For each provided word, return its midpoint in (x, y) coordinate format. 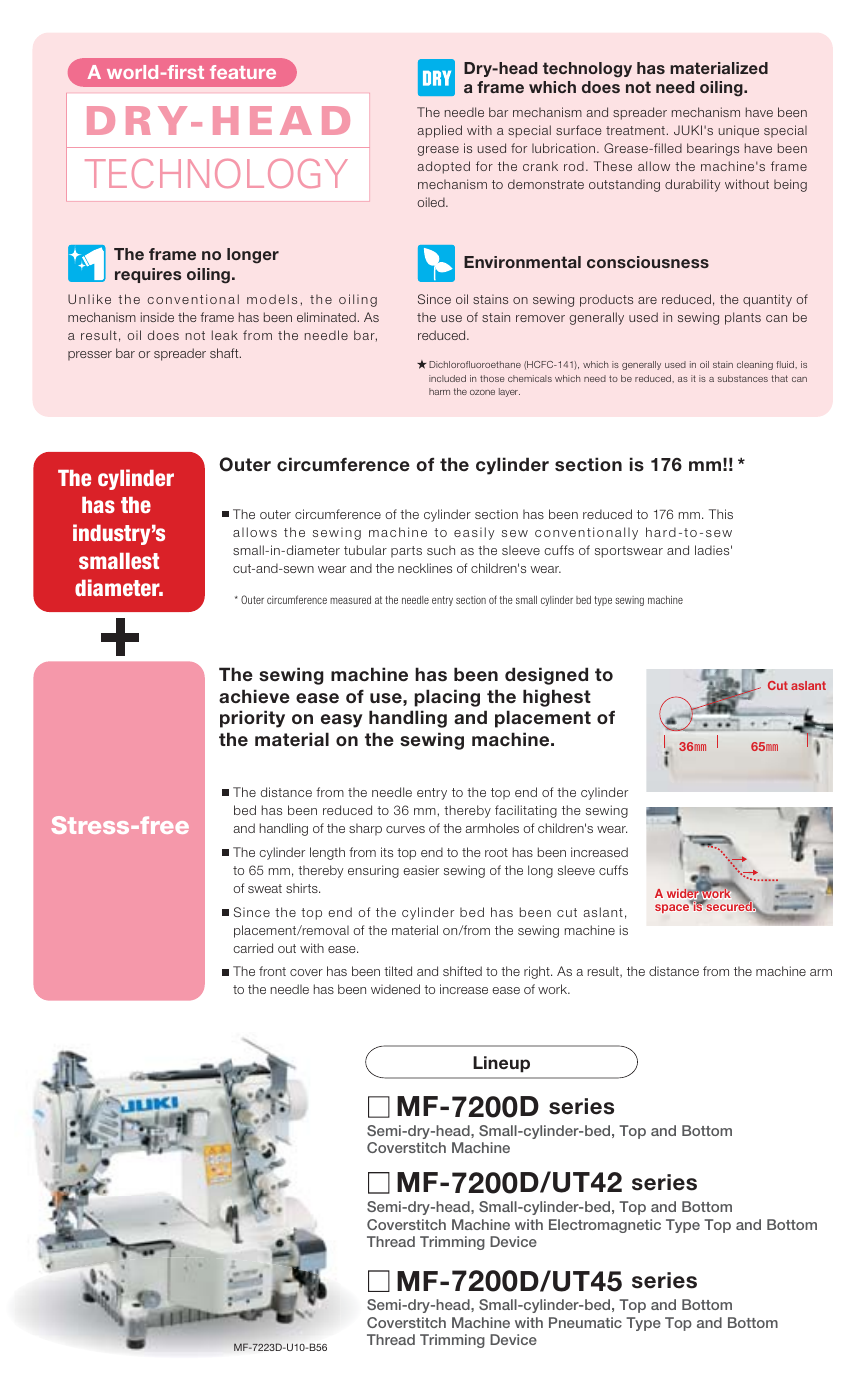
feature (243, 72)
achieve (254, 696)
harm (439, 391)
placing (447, 698)
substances (743, 378)
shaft (225, 353)
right (538, 972)
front (272, 971)
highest (557, 698)
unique (739, 131)
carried (253, 948)
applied (439, 131)
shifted (462, 971)
